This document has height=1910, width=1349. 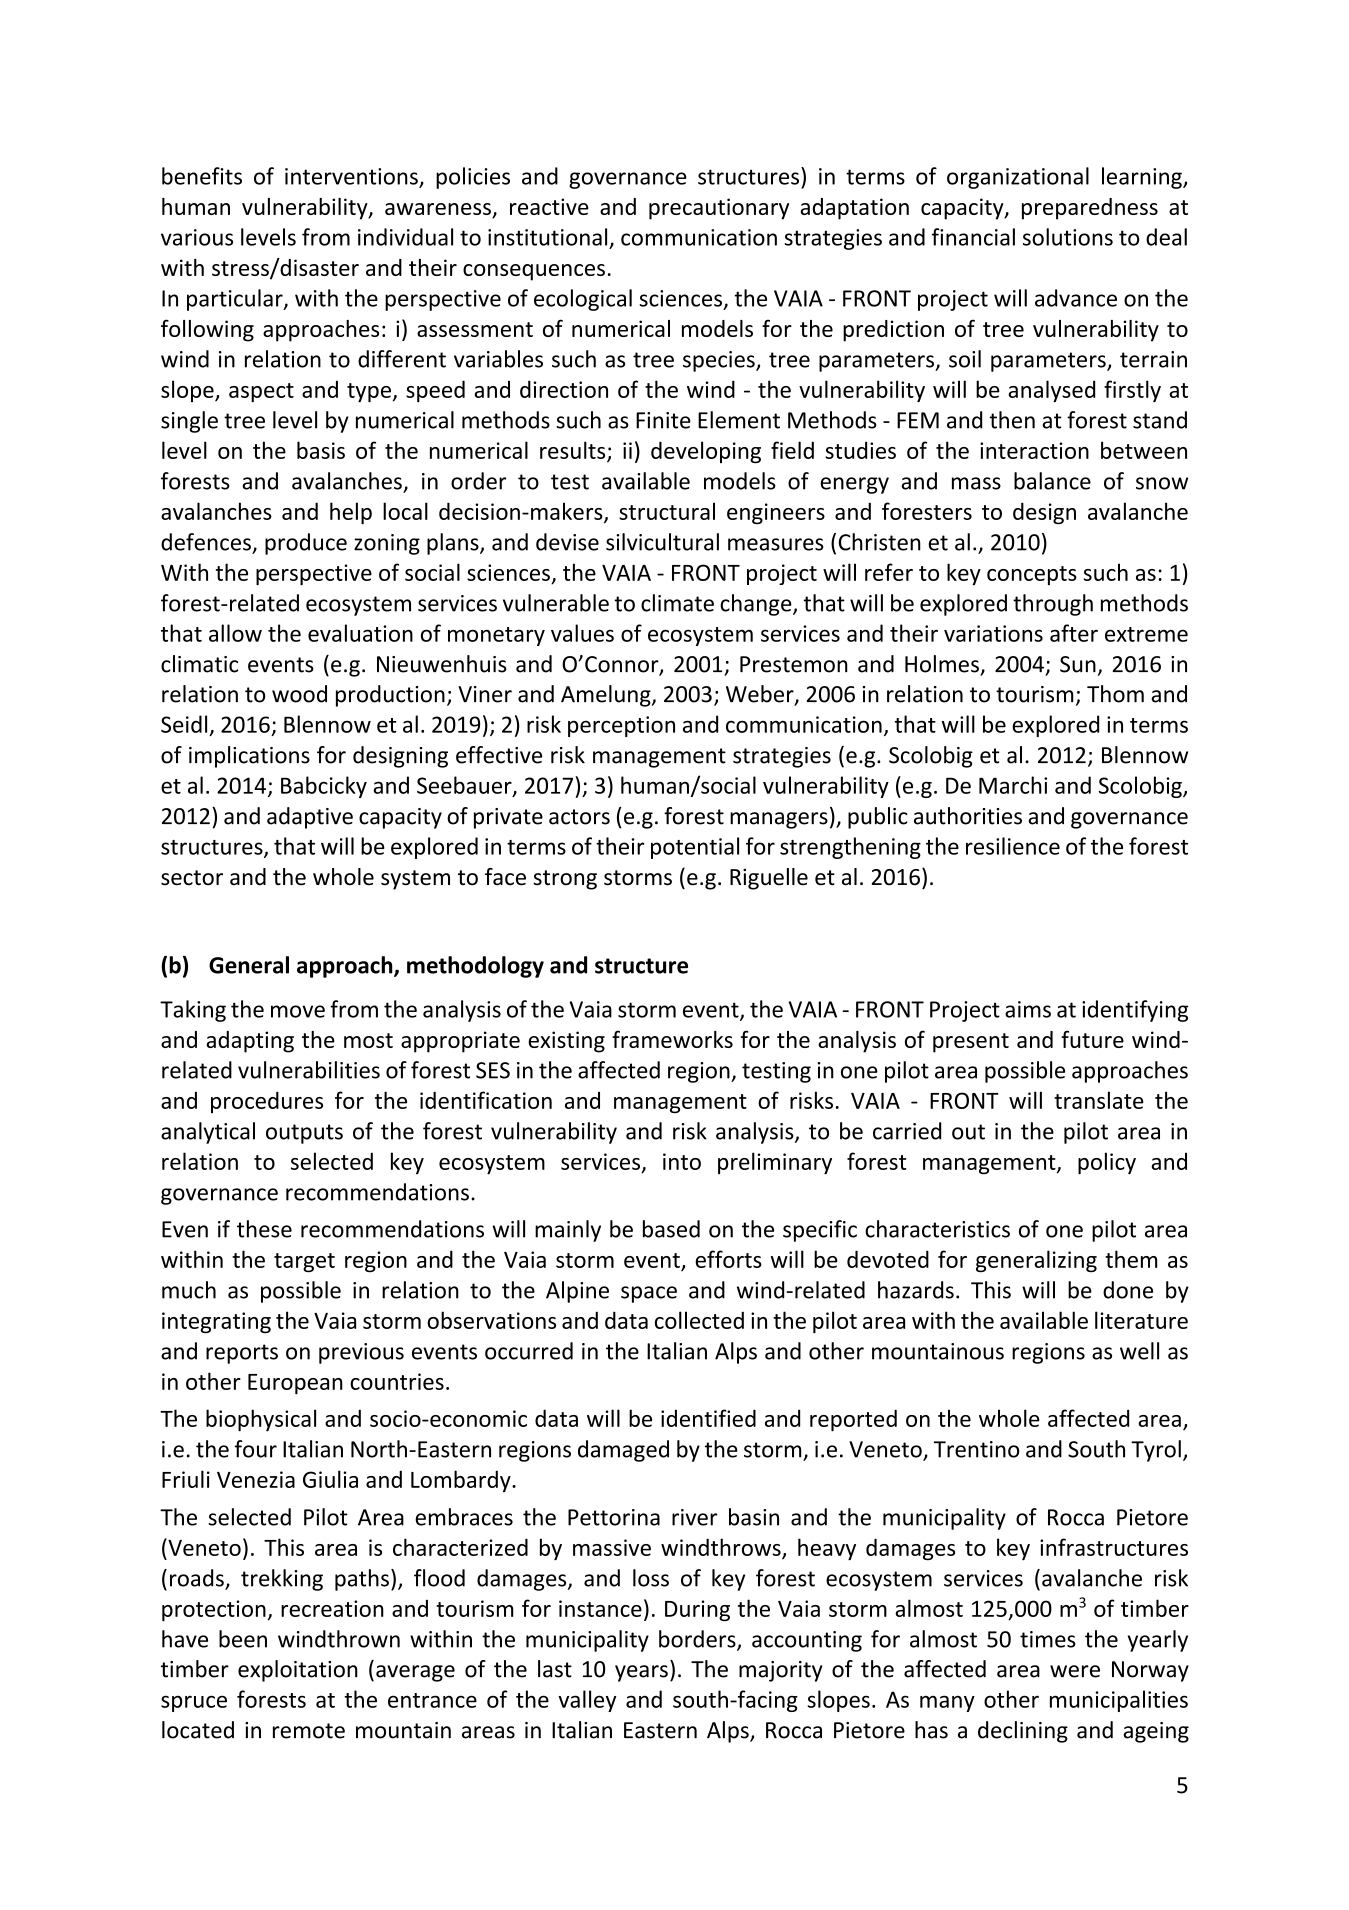 What do you see at coordinates (719, 209) in the document?
I see `precautionary` at bounding box center [719, 209].
